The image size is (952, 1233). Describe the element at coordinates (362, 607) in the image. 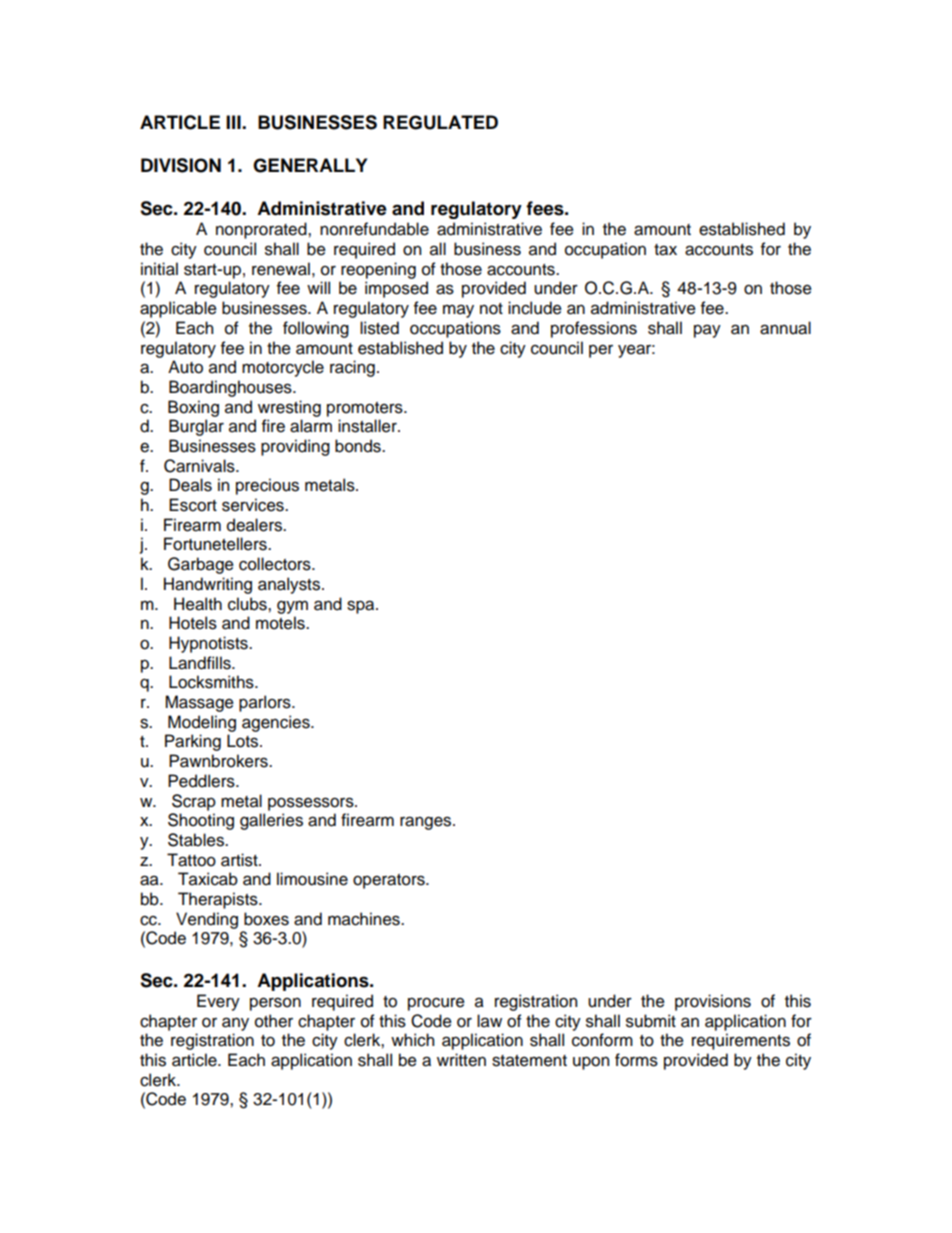

I see `spa` at that location.
